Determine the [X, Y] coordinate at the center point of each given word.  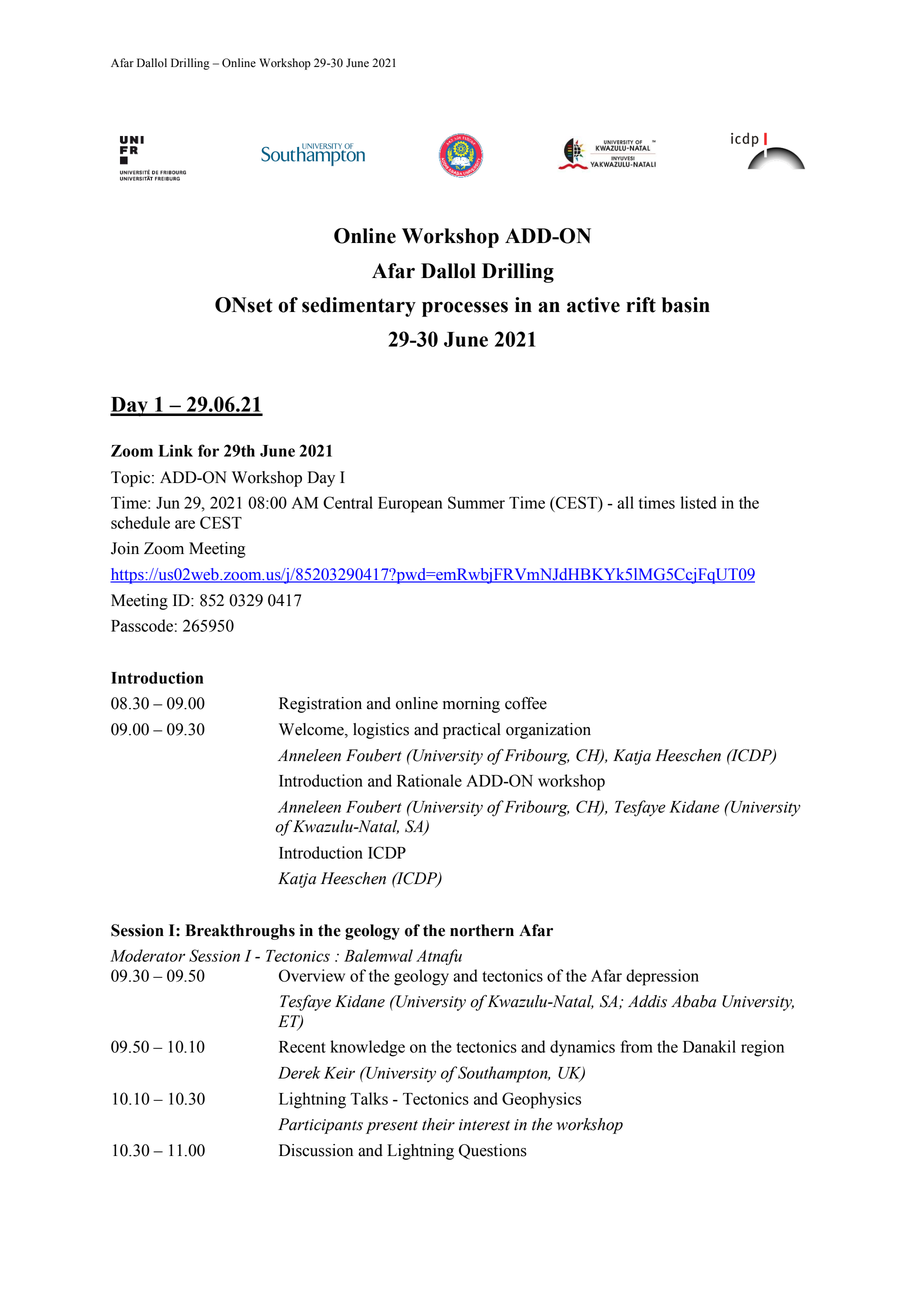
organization [548, 731]
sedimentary [359, 307]
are [185, 524]
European [410, 505]
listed [698, 502]
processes [465, 309]
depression [662, 977]
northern [482, 930]
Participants [320, 1126]
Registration [320, 705]
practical [472, 731]
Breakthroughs [240, 932]
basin [686, 305]
